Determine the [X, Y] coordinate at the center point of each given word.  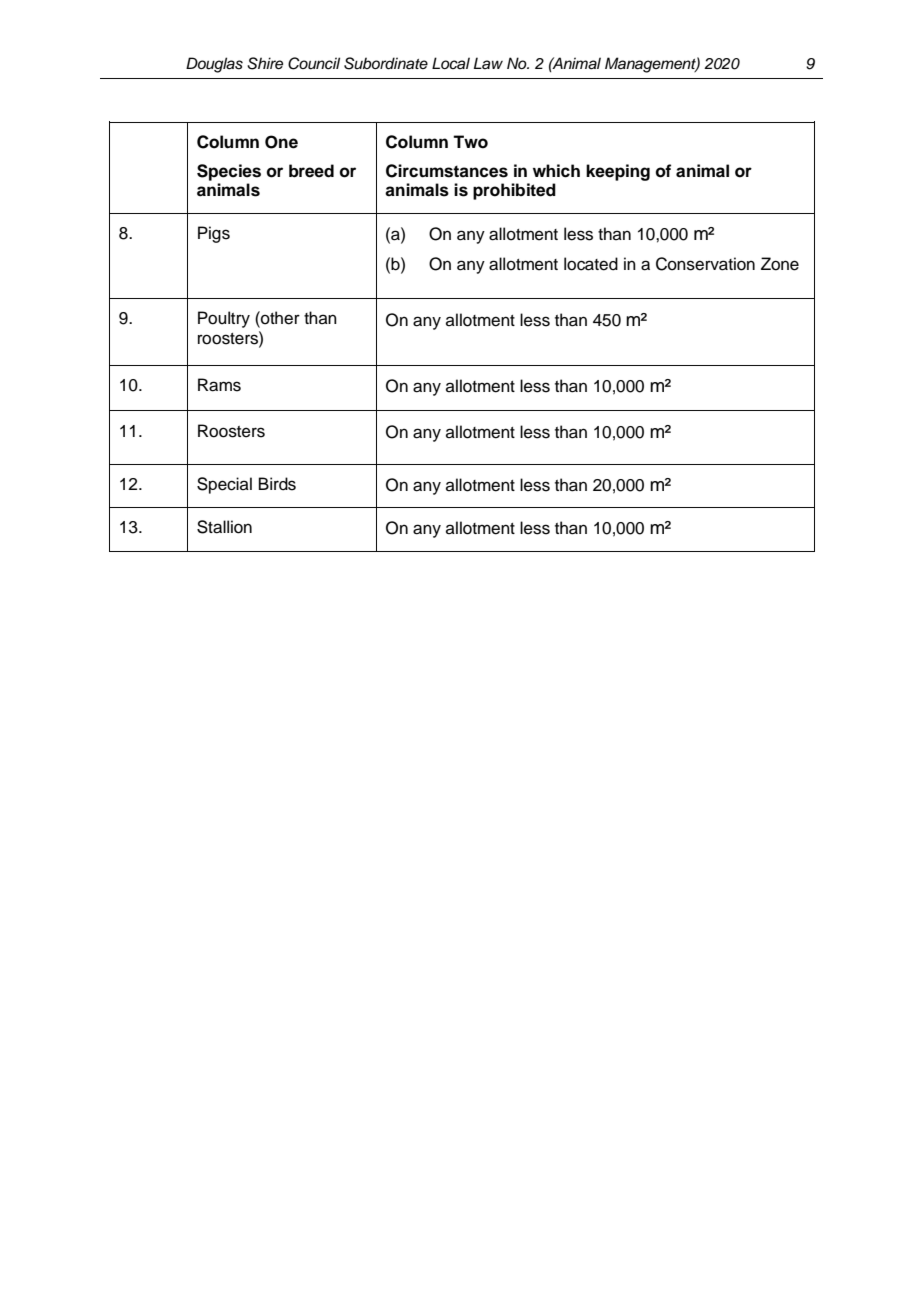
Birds [277, 484]
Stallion [224, 527]
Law [488, 63]
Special [224, 485]
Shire [265, 63]
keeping [618, 172]
